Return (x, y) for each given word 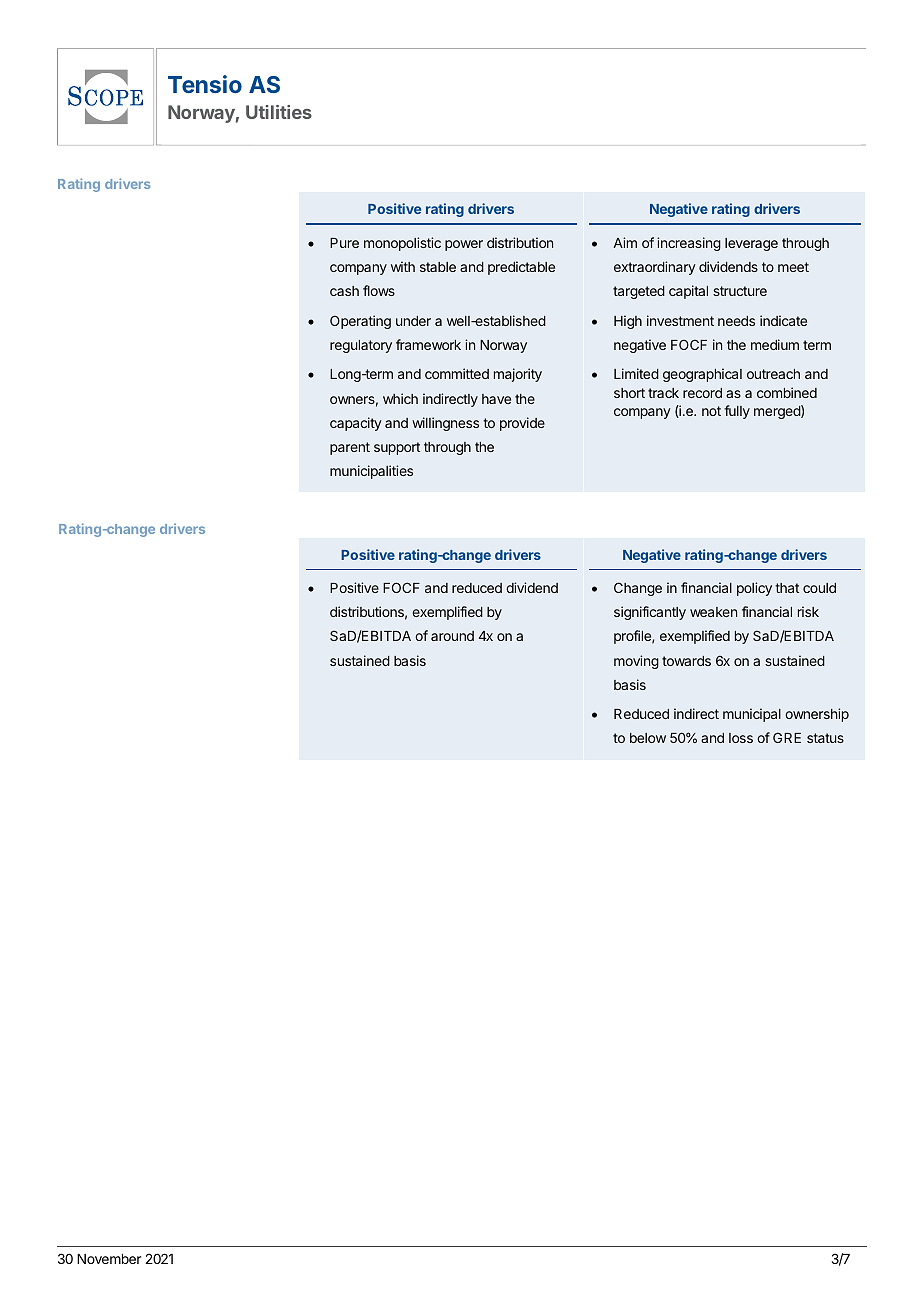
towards (686, 661)
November (109, 1259)
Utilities (279, 112)
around (452, 636)
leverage (751, 244)
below (648, 738)
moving (636, 662)
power (464, 245)
